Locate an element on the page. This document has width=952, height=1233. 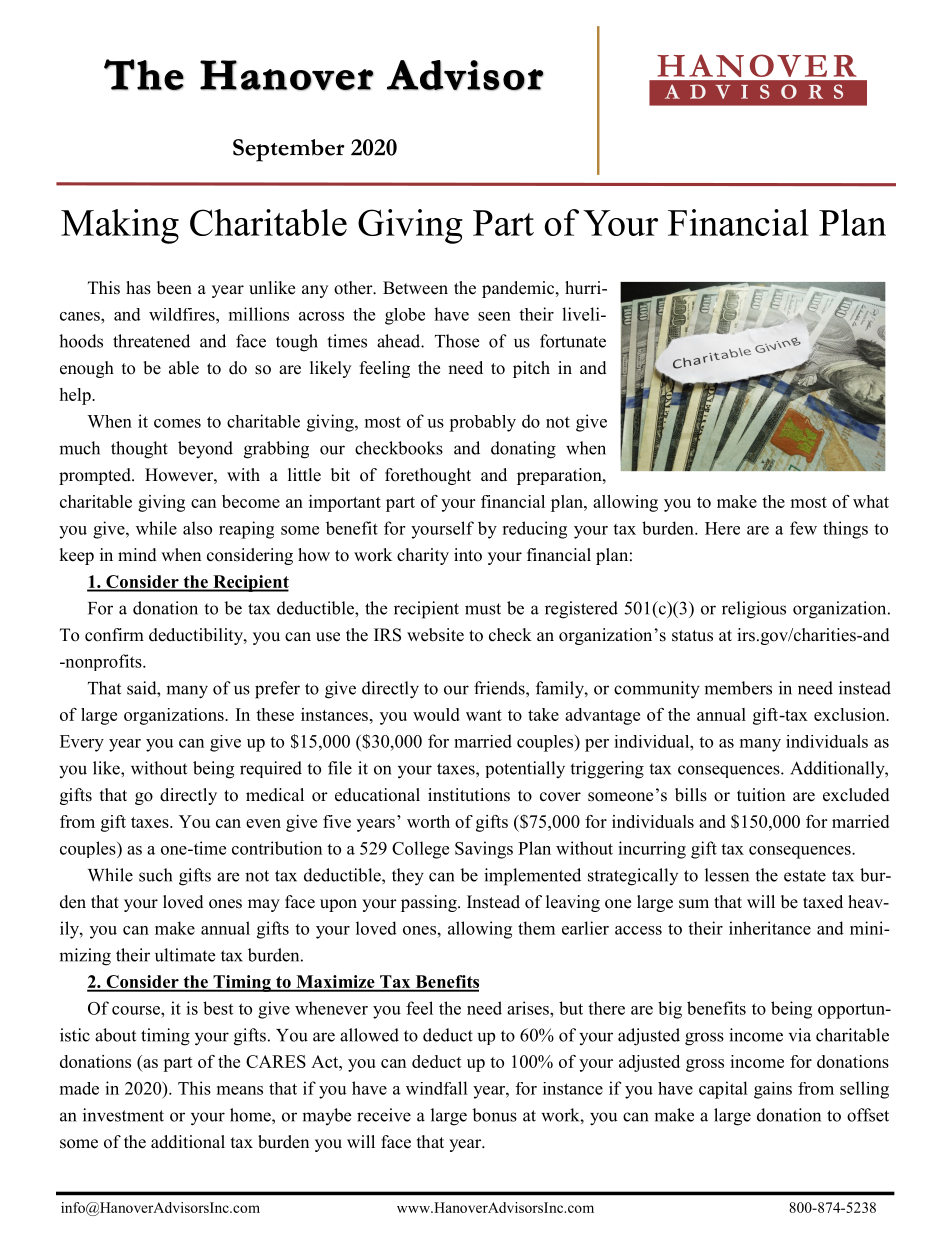
donating is located at coordinates (523, 450).
